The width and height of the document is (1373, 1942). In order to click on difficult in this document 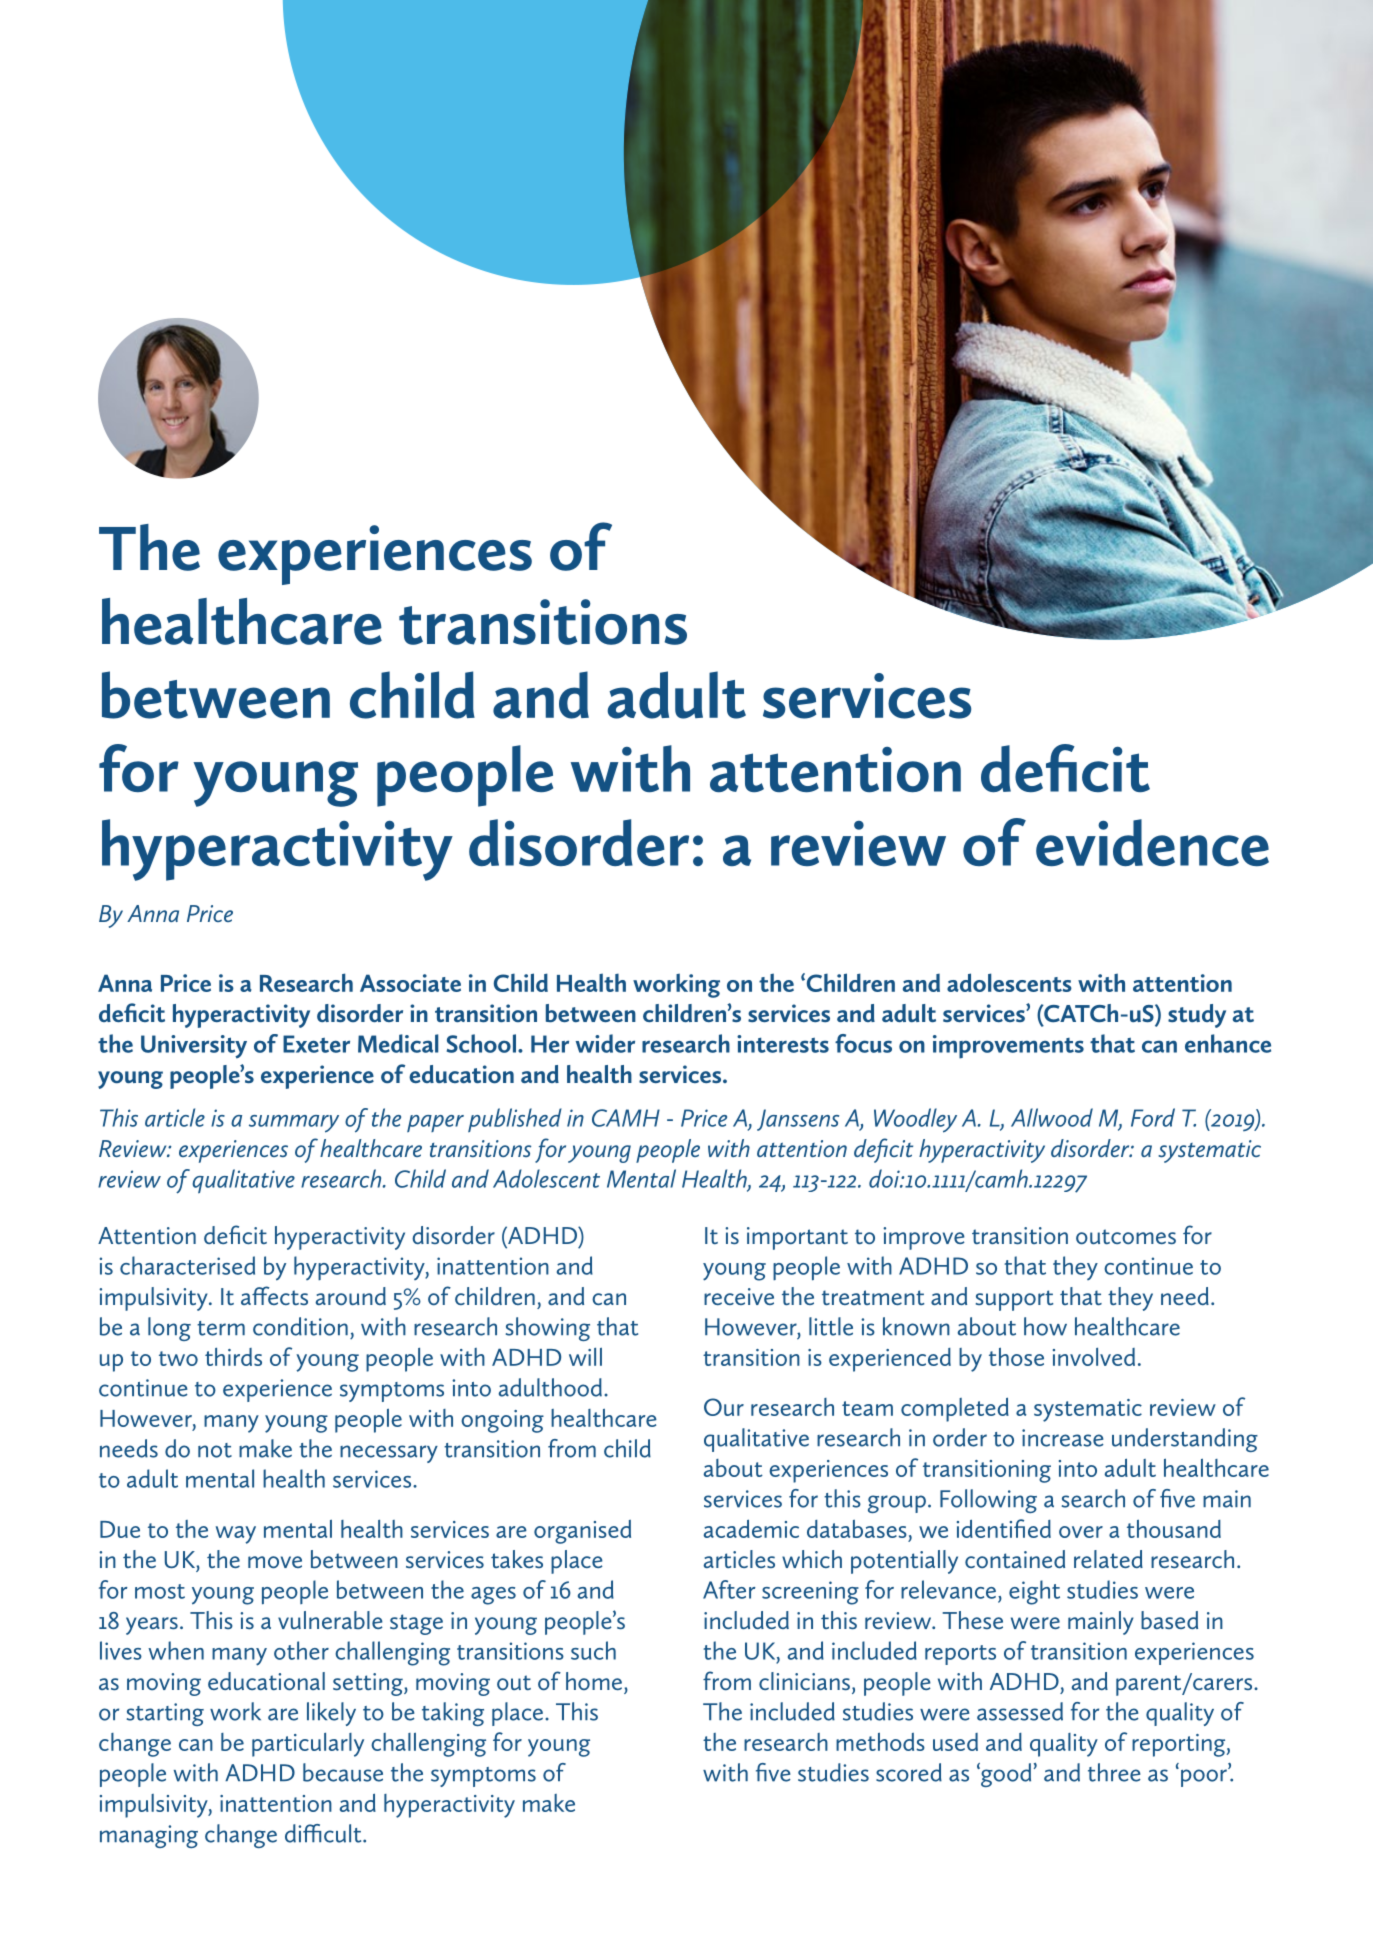, I will do `click(324, 1833)`.
